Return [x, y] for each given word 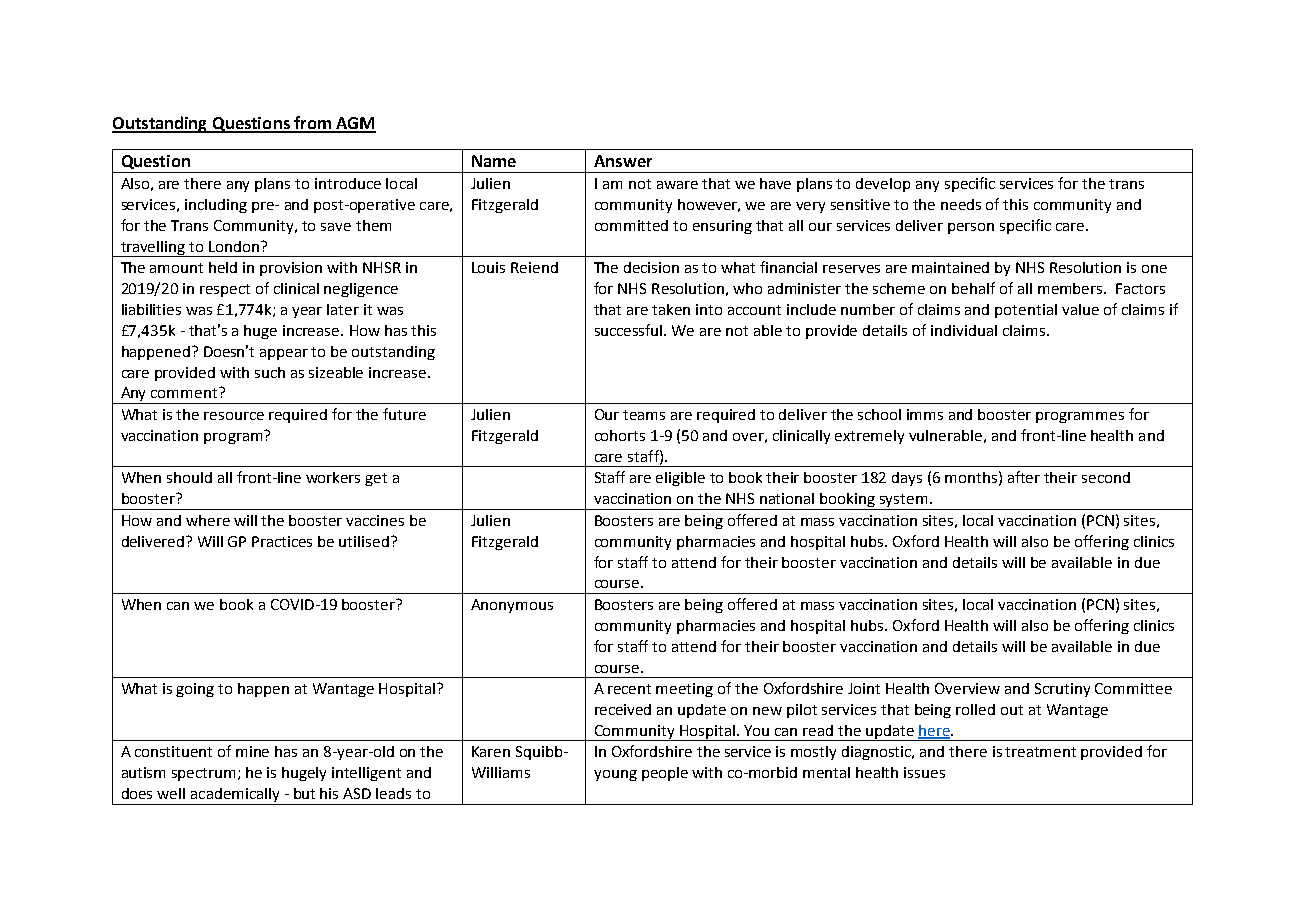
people [665, 774]
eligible [680, 479]
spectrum [205, 774]
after [1024, 477]
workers [333, 477]
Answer [623, 161]
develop [883, 185]
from [312, 124]
